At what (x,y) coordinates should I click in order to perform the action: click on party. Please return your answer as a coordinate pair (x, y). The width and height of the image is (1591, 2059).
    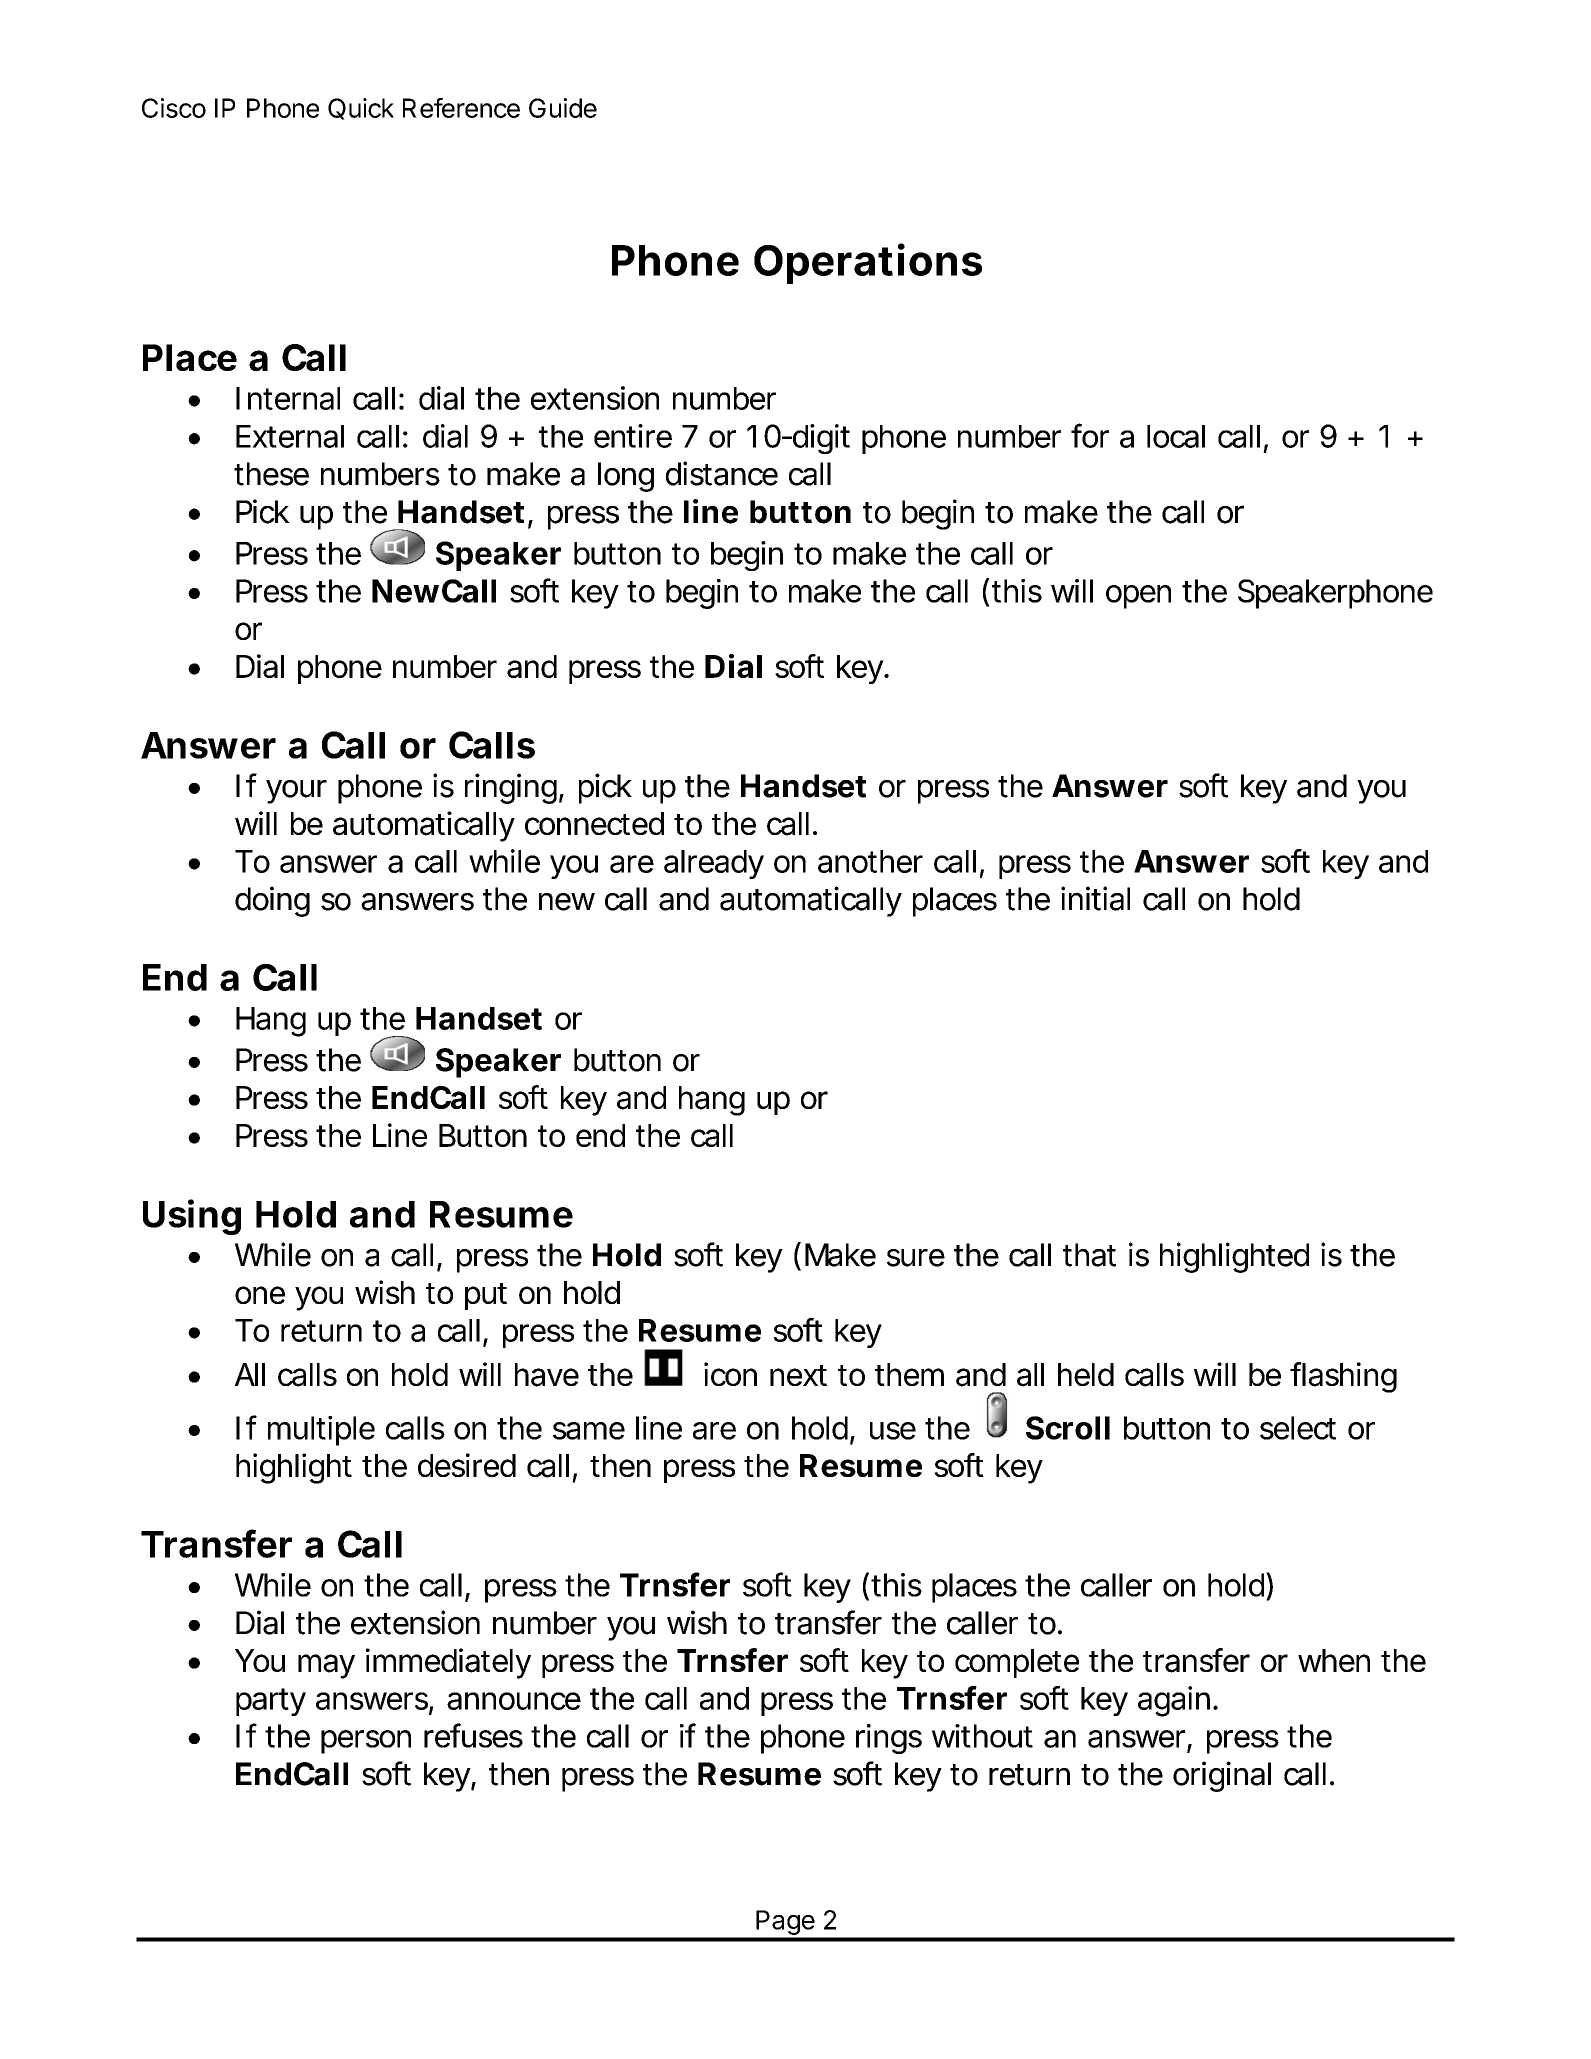
    Looking at the image, I should click on (271, 1702).
